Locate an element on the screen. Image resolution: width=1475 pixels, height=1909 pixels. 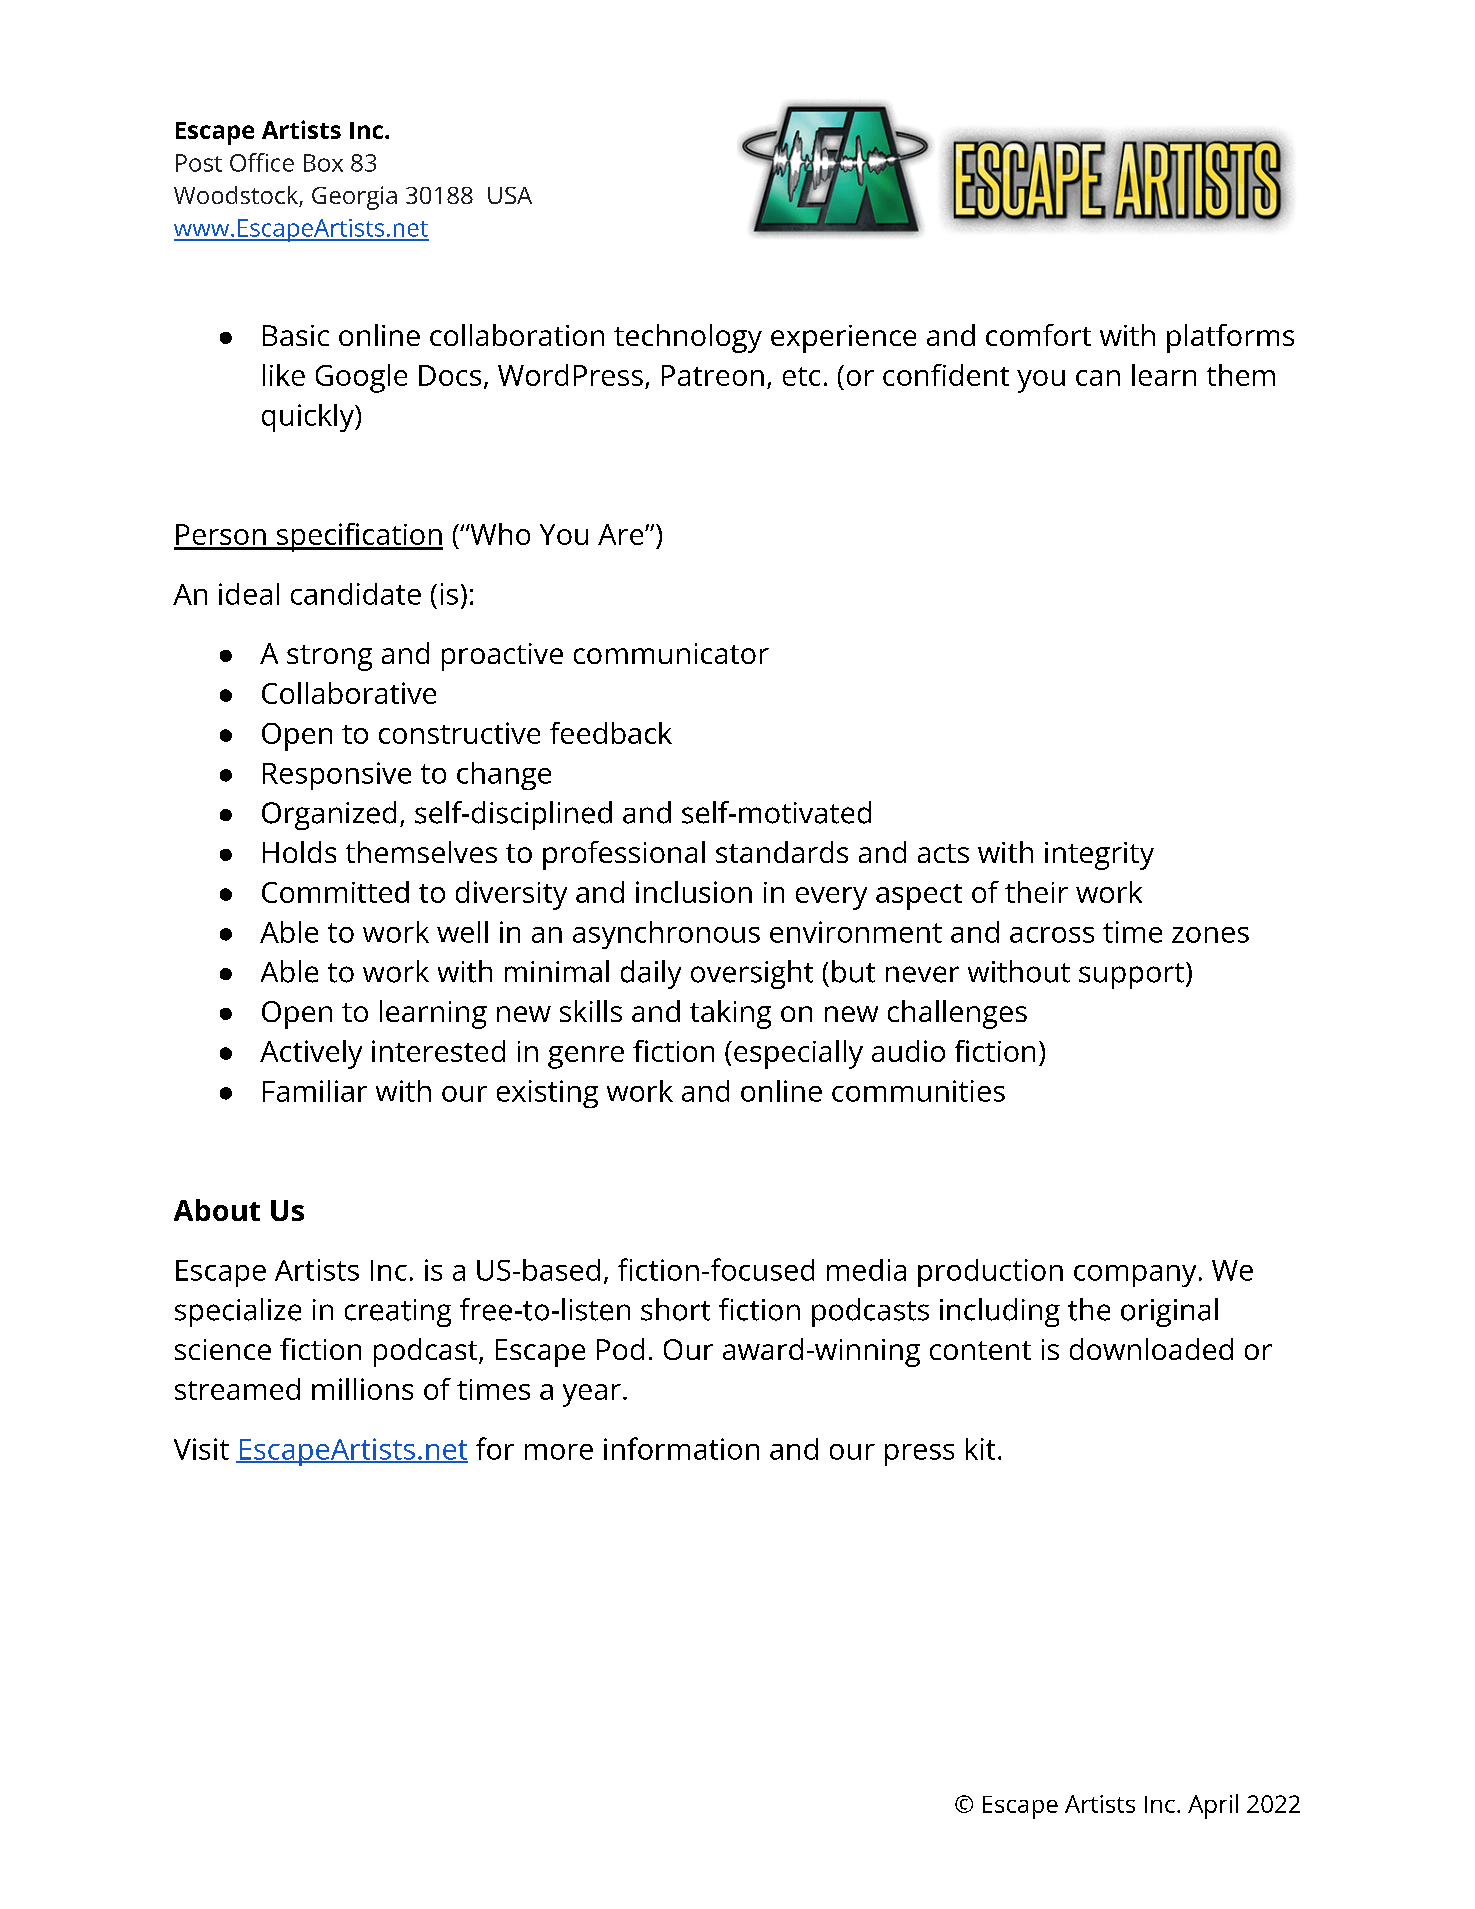
Collaborative is located at coordinates (349, 693).
